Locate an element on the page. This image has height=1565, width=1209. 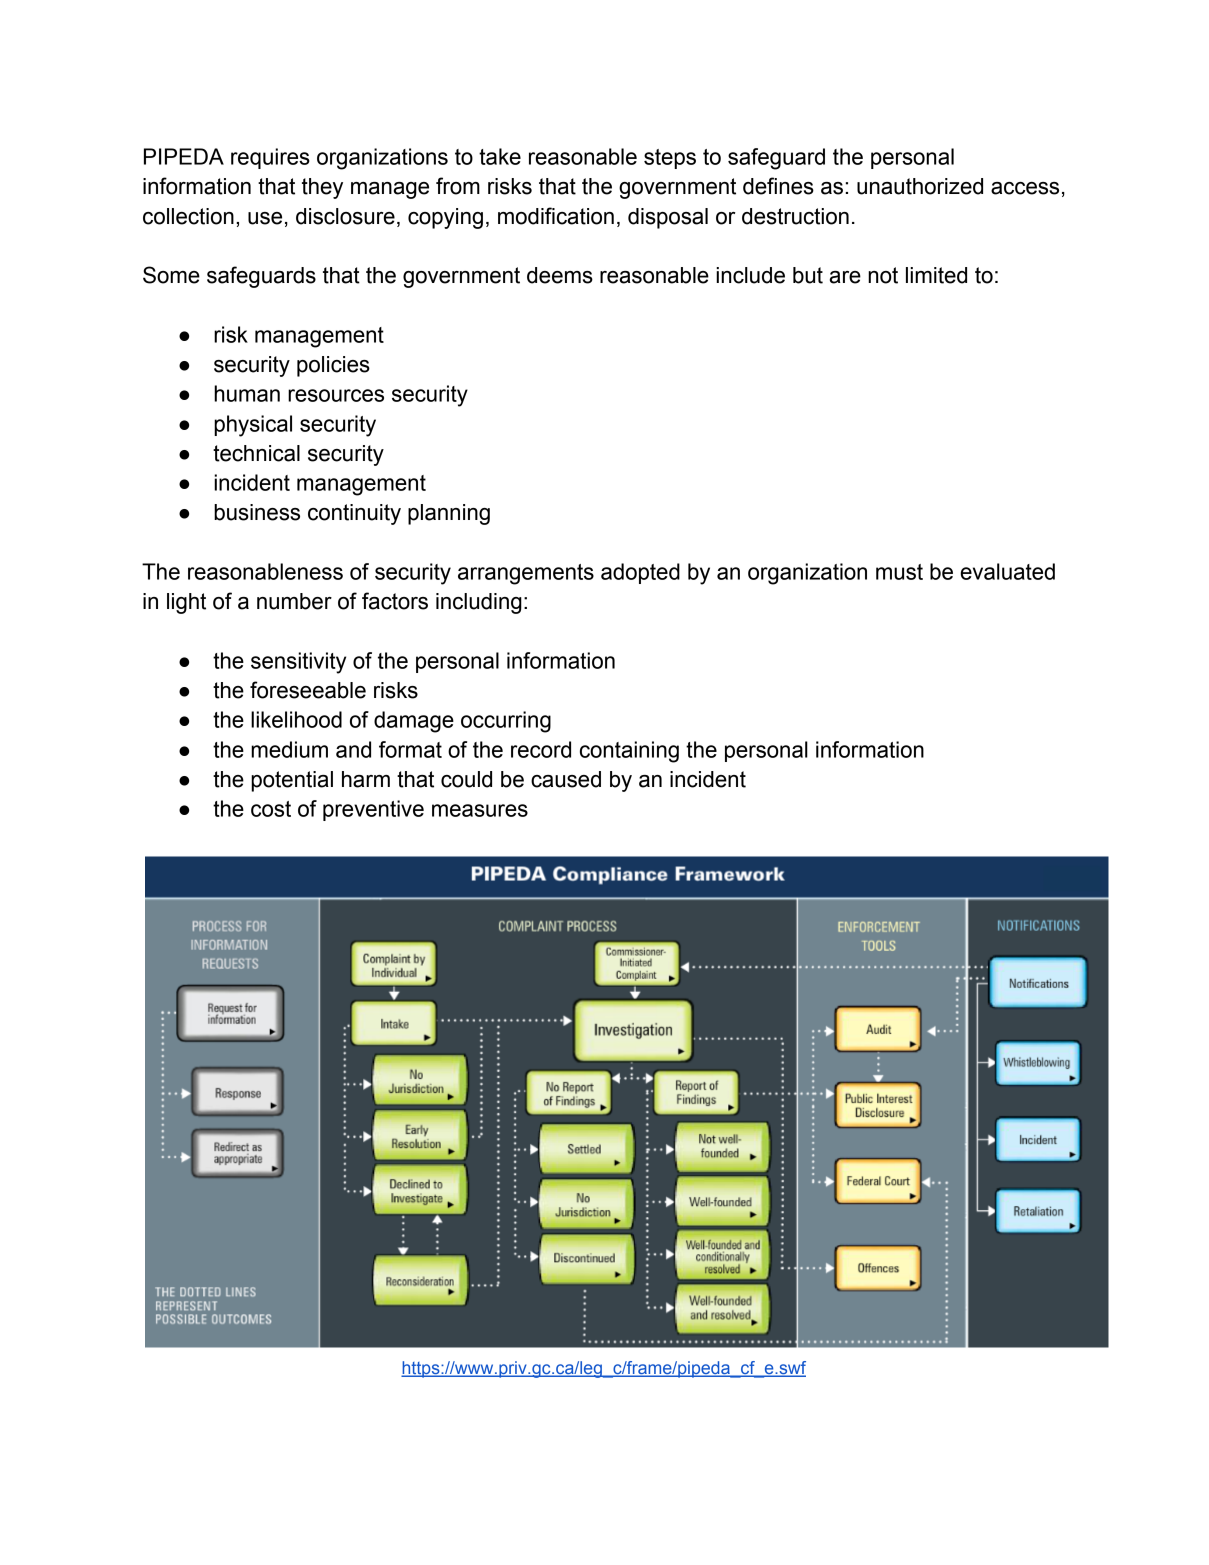
must is located at coordinates (899, 572).
